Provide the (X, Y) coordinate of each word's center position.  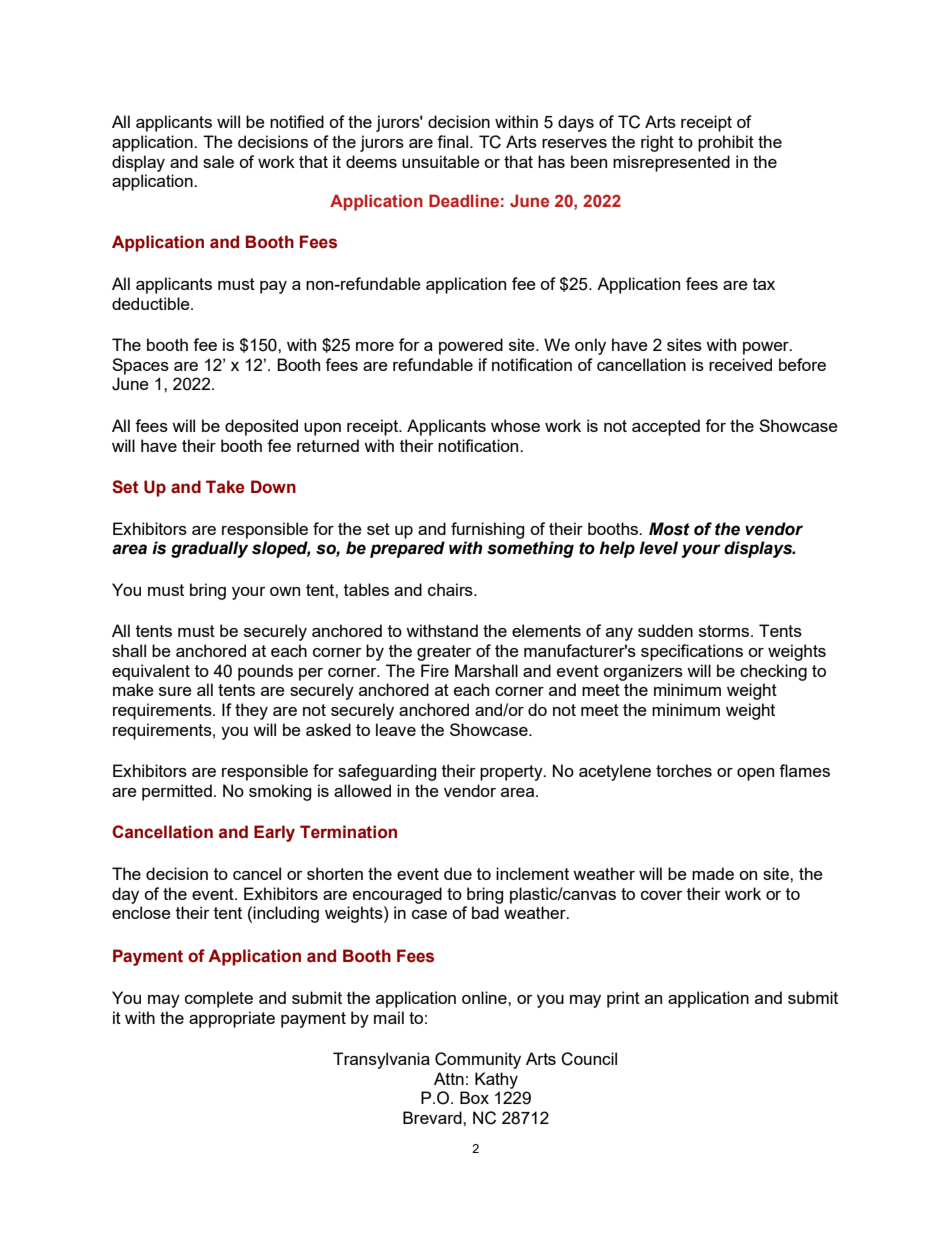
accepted (666, 427)
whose (515, 425)
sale (218, 161)
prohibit (726, 143)
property (512, 773)
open (755, 774)
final (454, 141)
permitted (177, 792)
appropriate (232, 1019)
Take (225, 487)
